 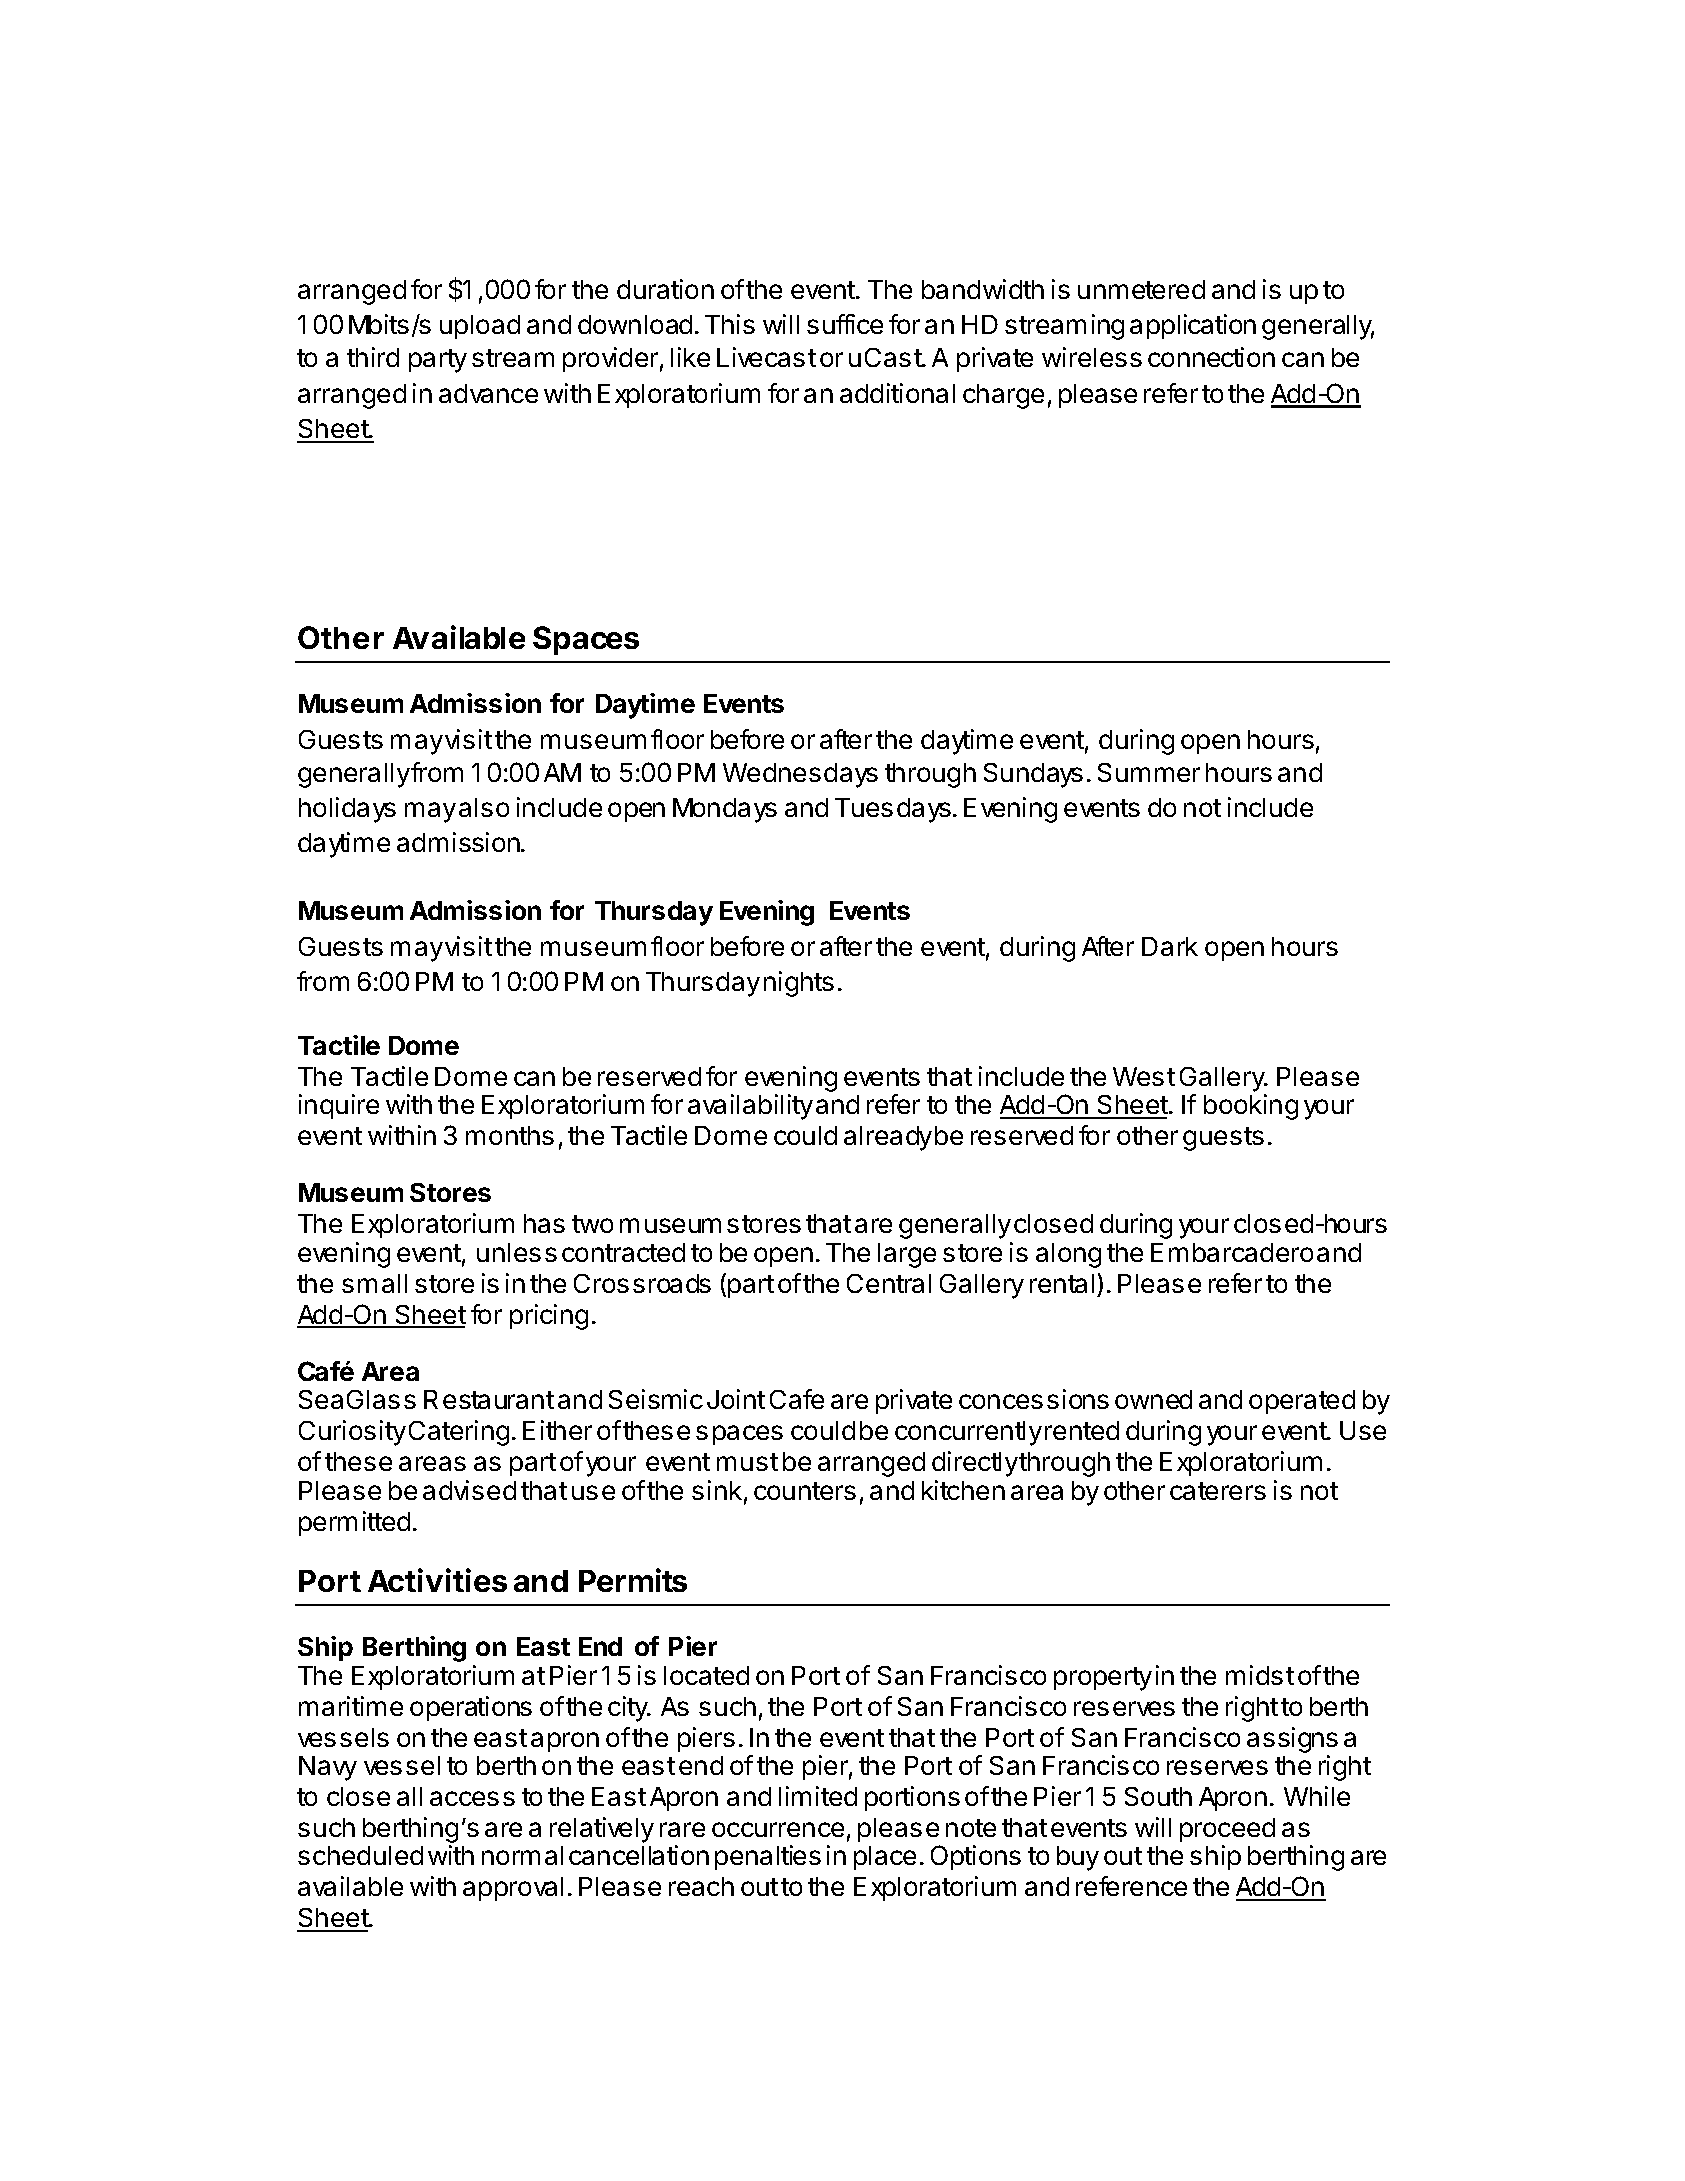 What do you see at coordinates (845, 324) in the page?
I see `suffice` at bounding box center [845, 324].
